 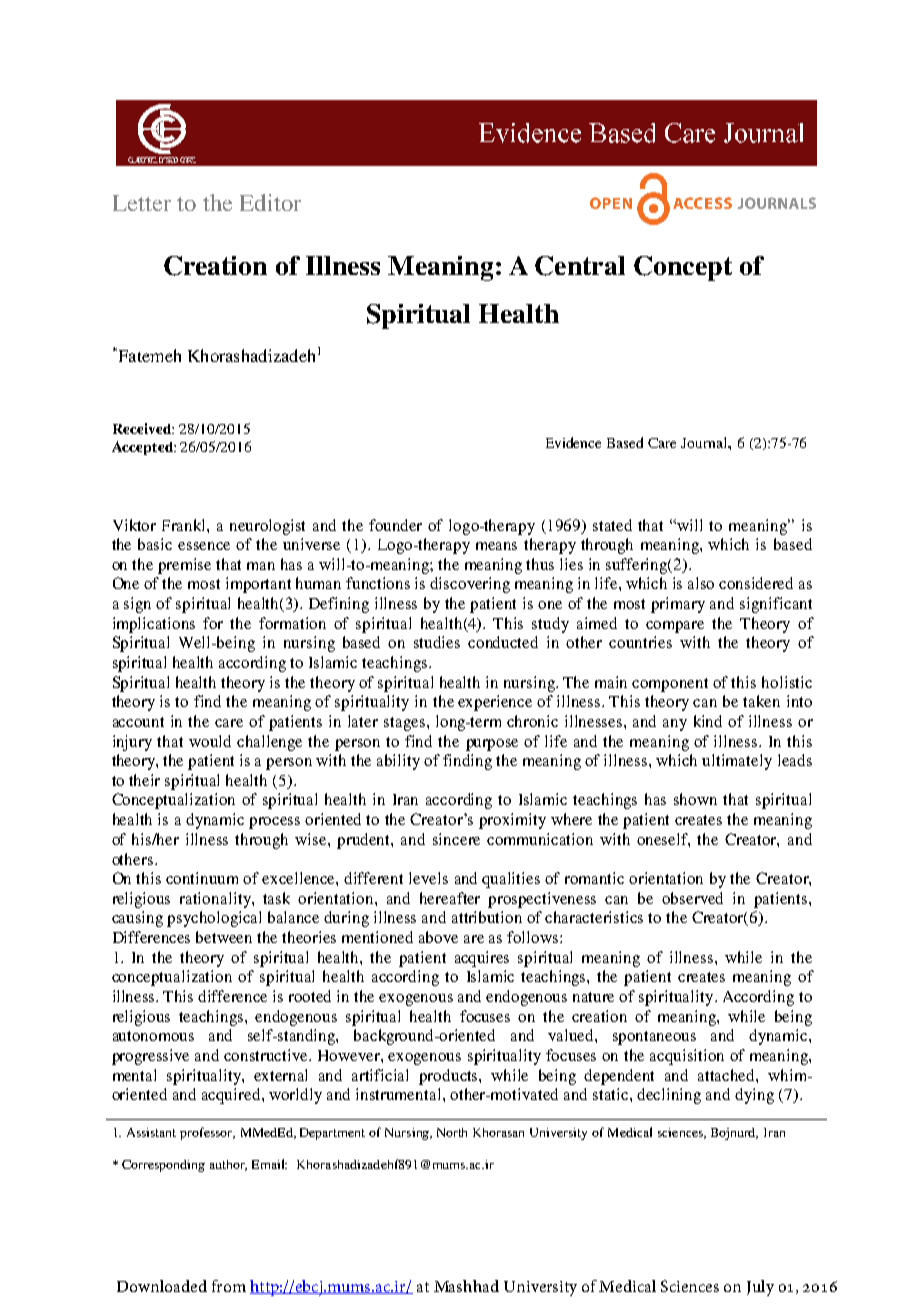 I want to click on would, so click(x=210, y=741).
